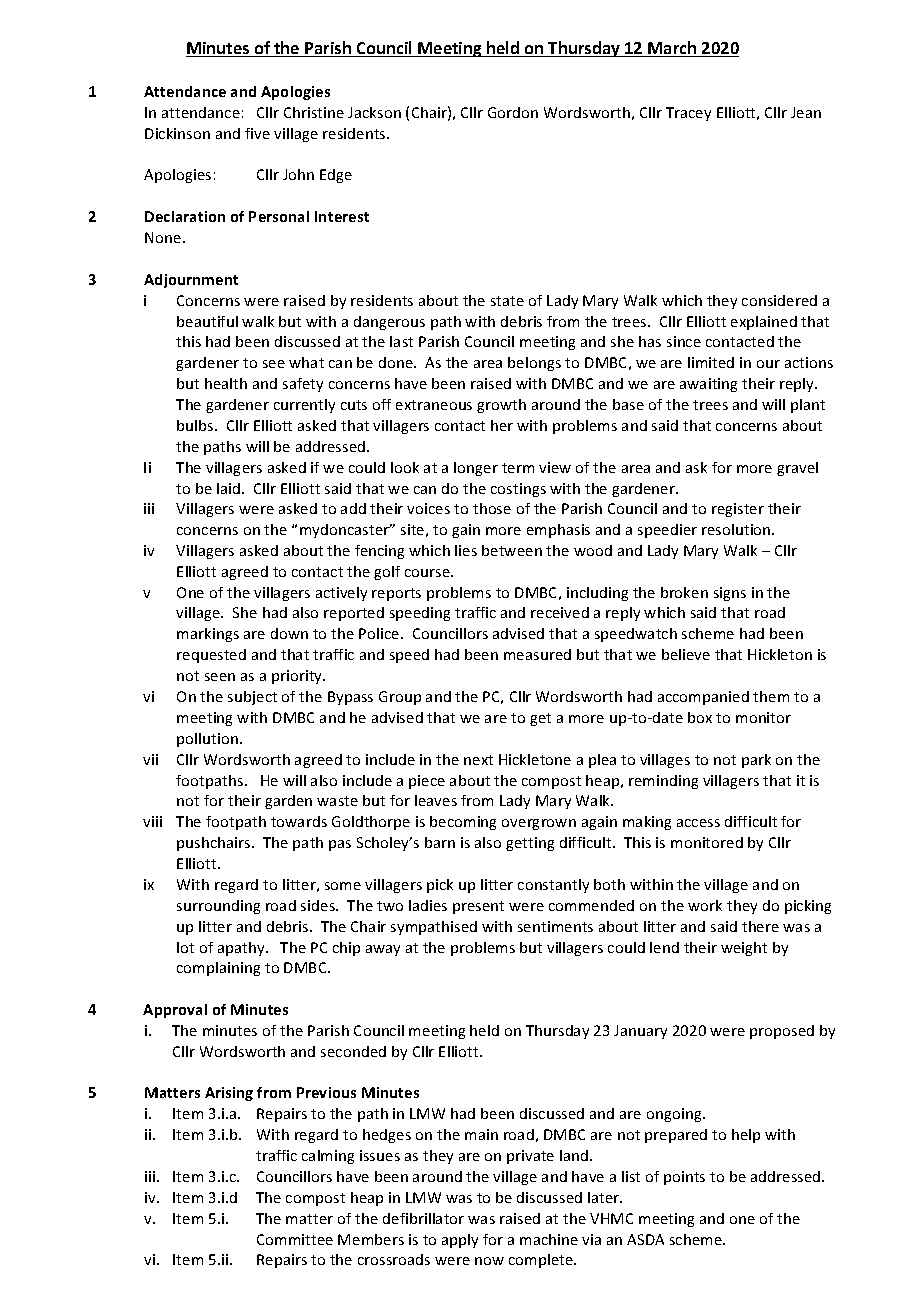 The height and width of the image is (1308, 924). What do you see at coordinates (460, 1241) in the image?
I see `apply` at bounding box center [460, 1241].
